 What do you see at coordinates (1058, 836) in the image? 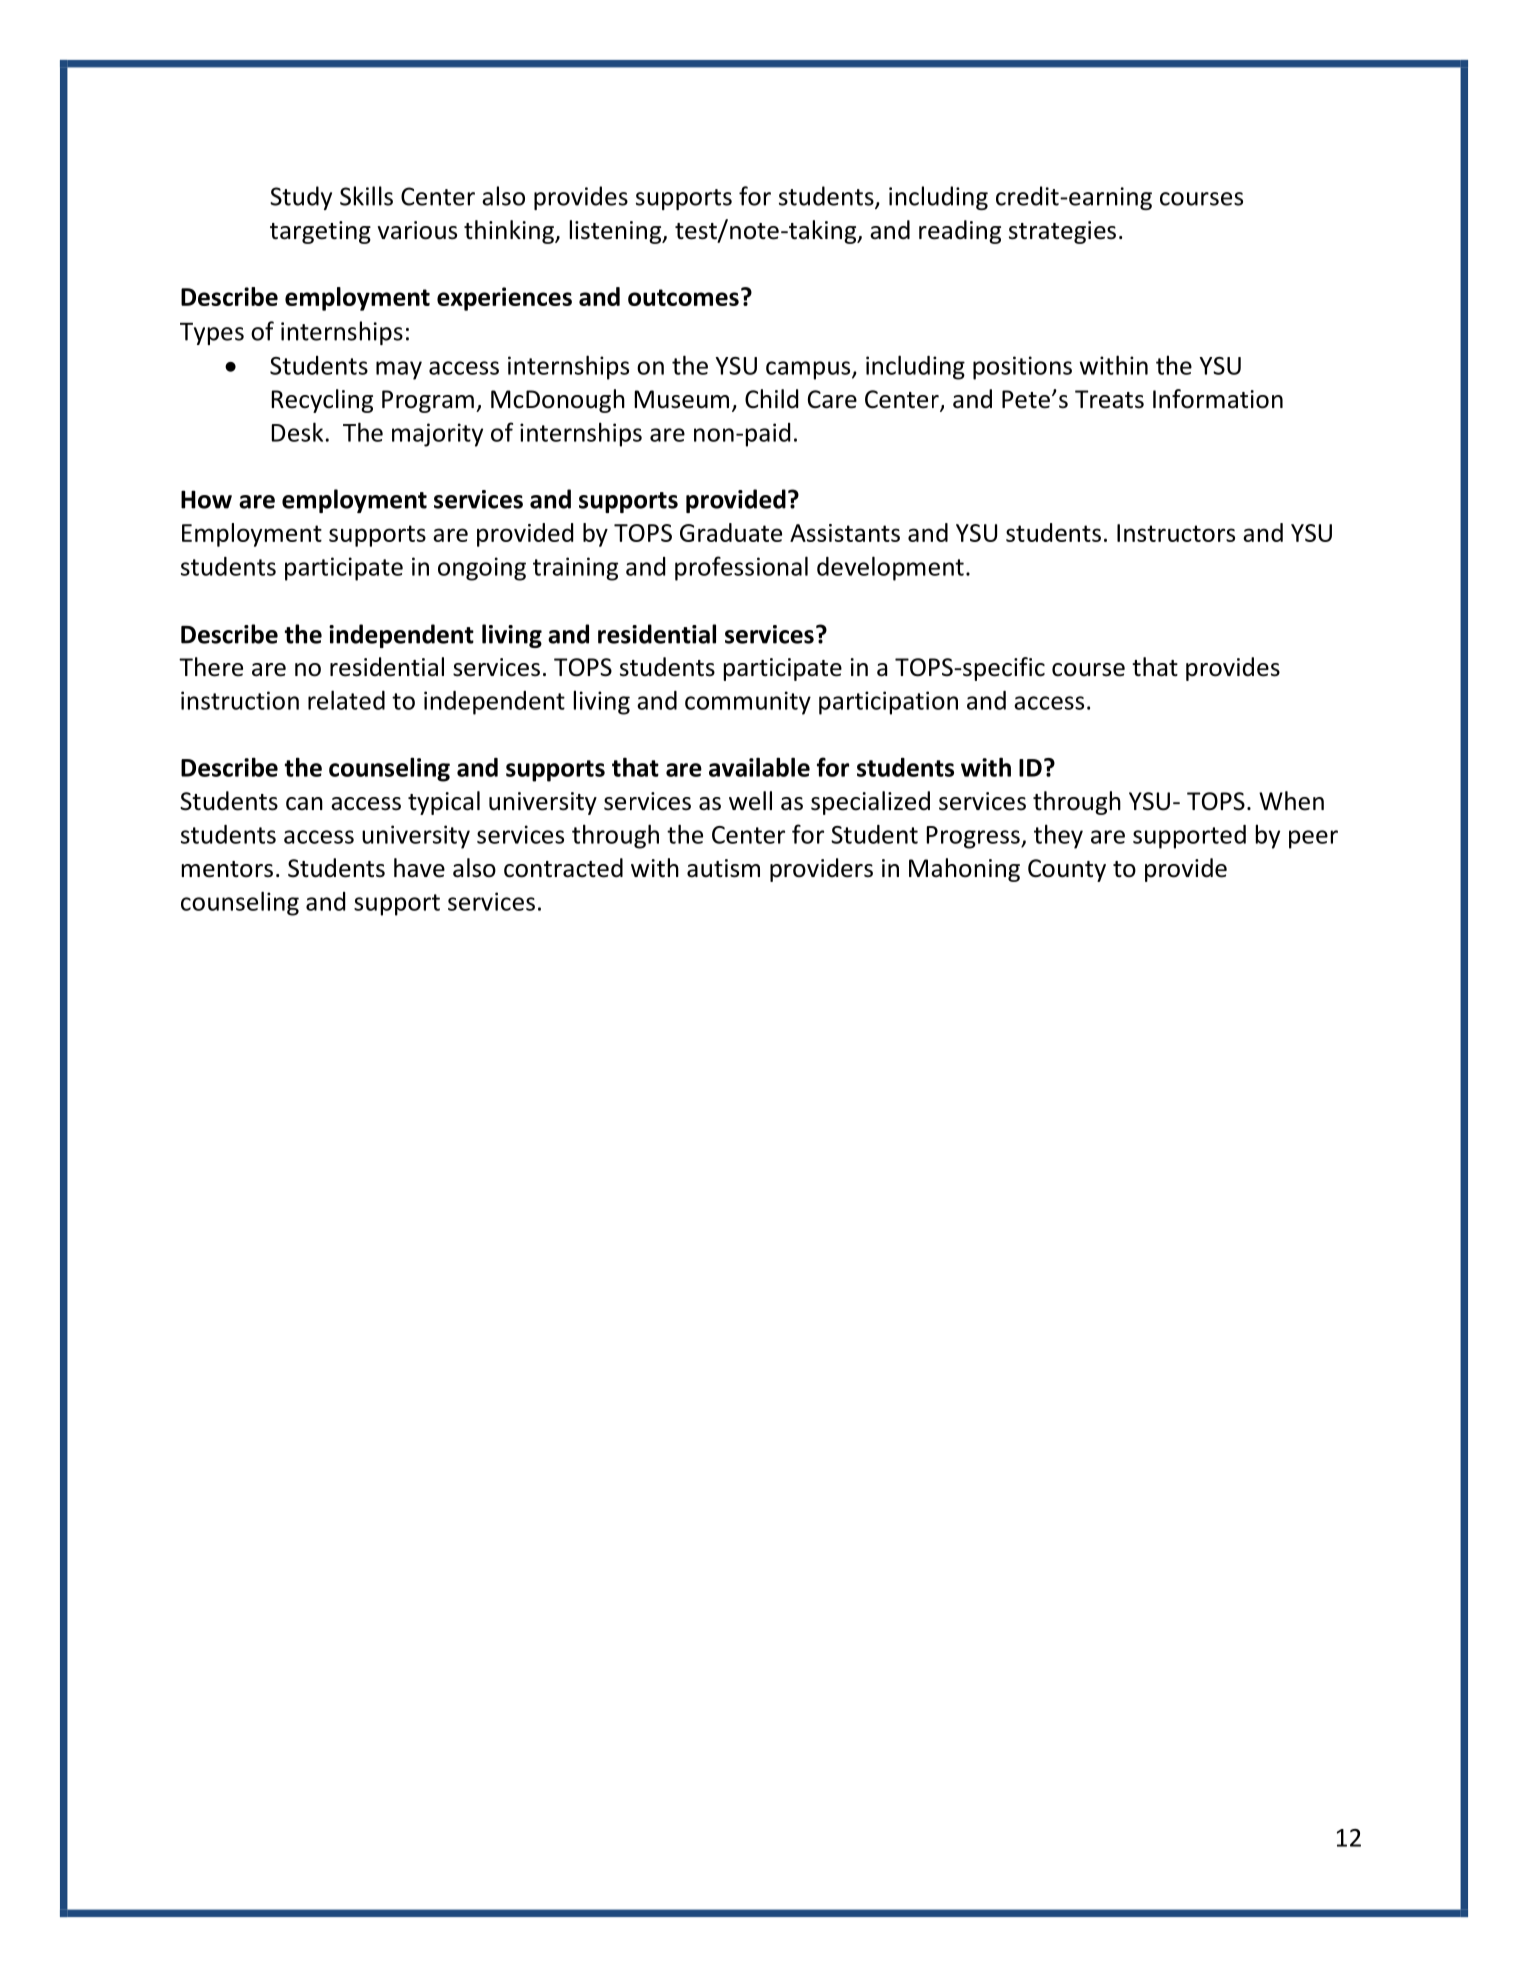
I see `they` at bounding box center [1058, 836].
